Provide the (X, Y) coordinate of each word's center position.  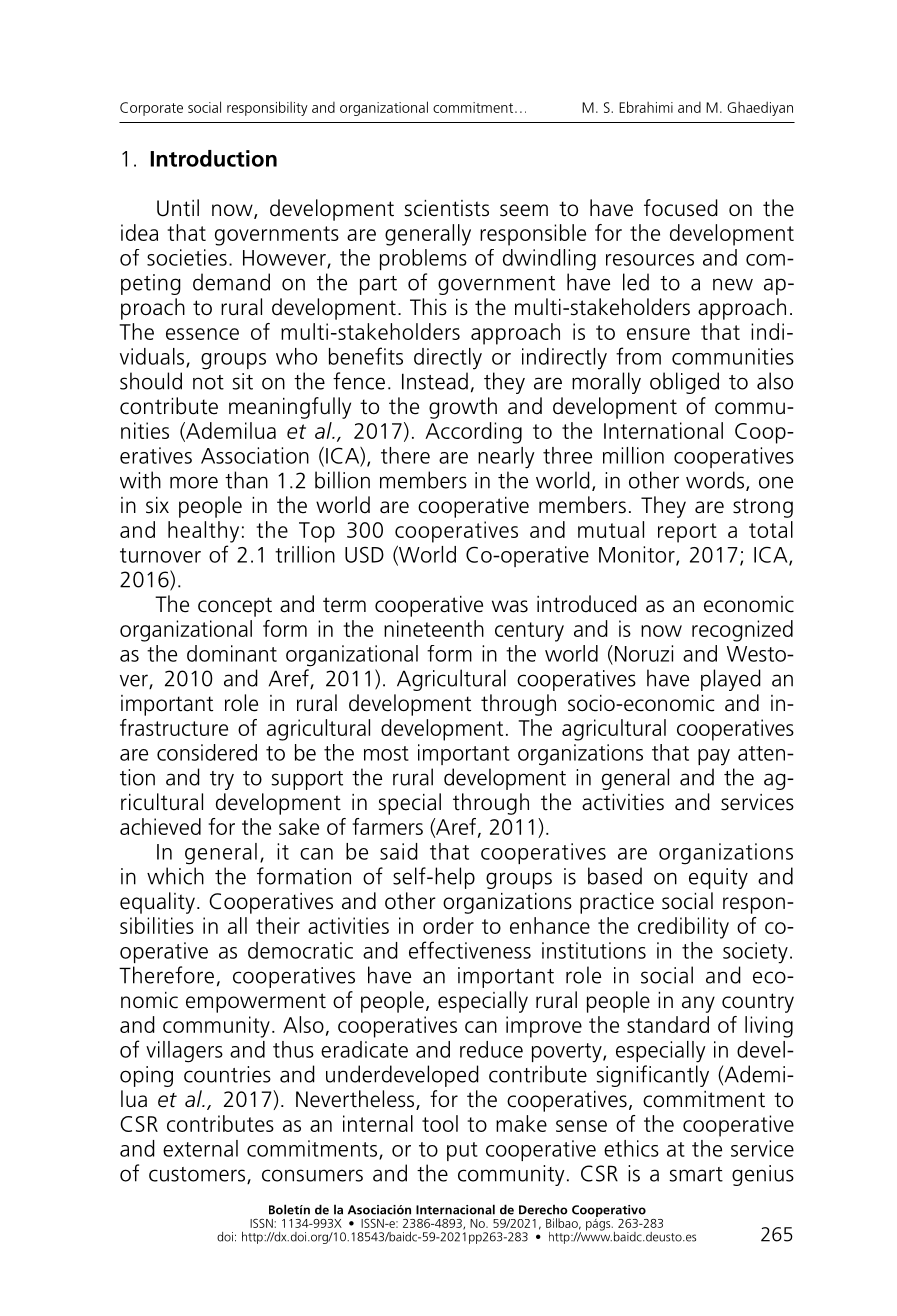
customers (198, 1175)
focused (681, 208)
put (462, 1151)
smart (696, 1174)
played (731, 680)
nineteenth (434, 628)
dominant (232, 653)
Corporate (151, 109)
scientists (447, 208)
